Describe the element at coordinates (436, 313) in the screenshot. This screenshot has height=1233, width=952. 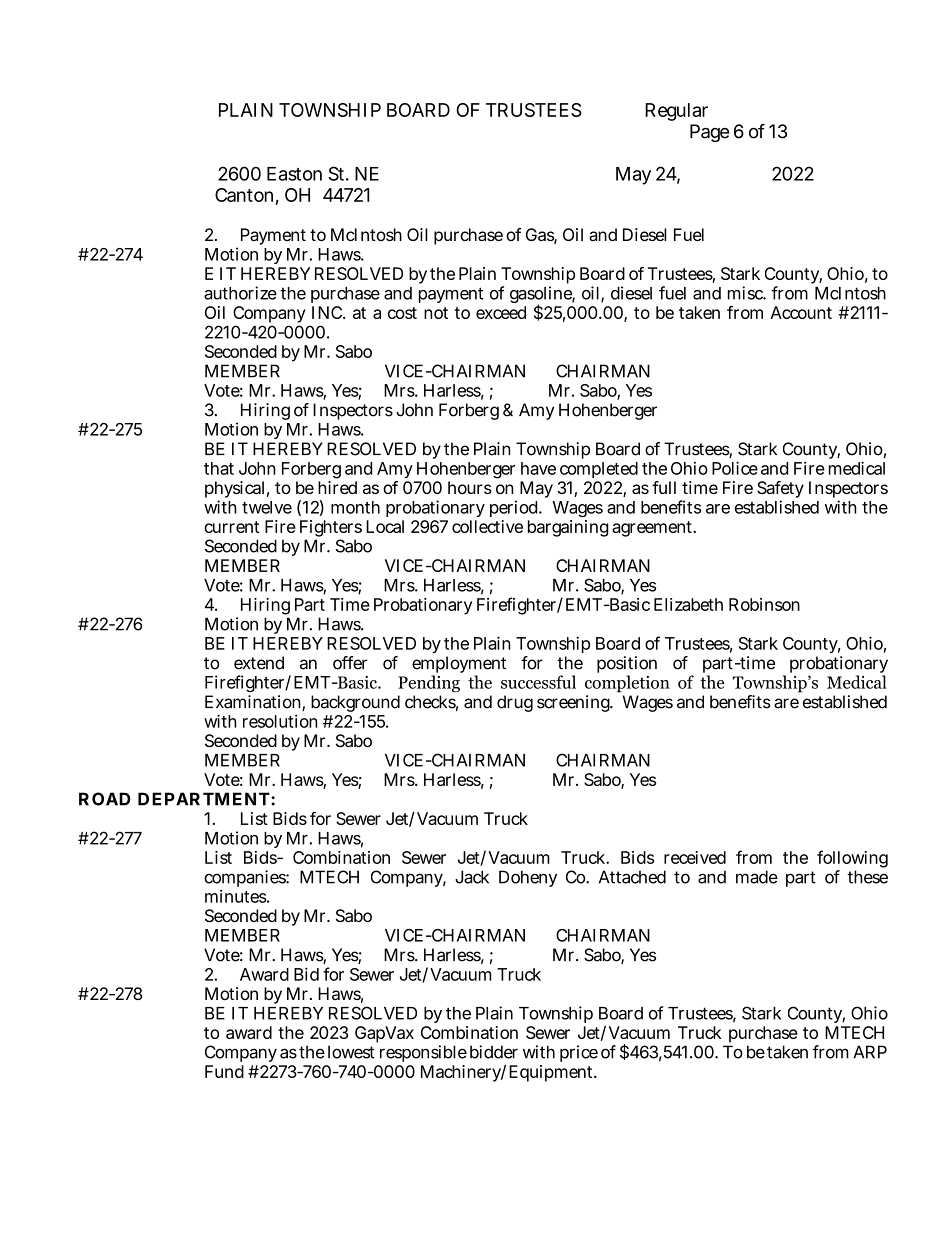
I see `not` at that location.
